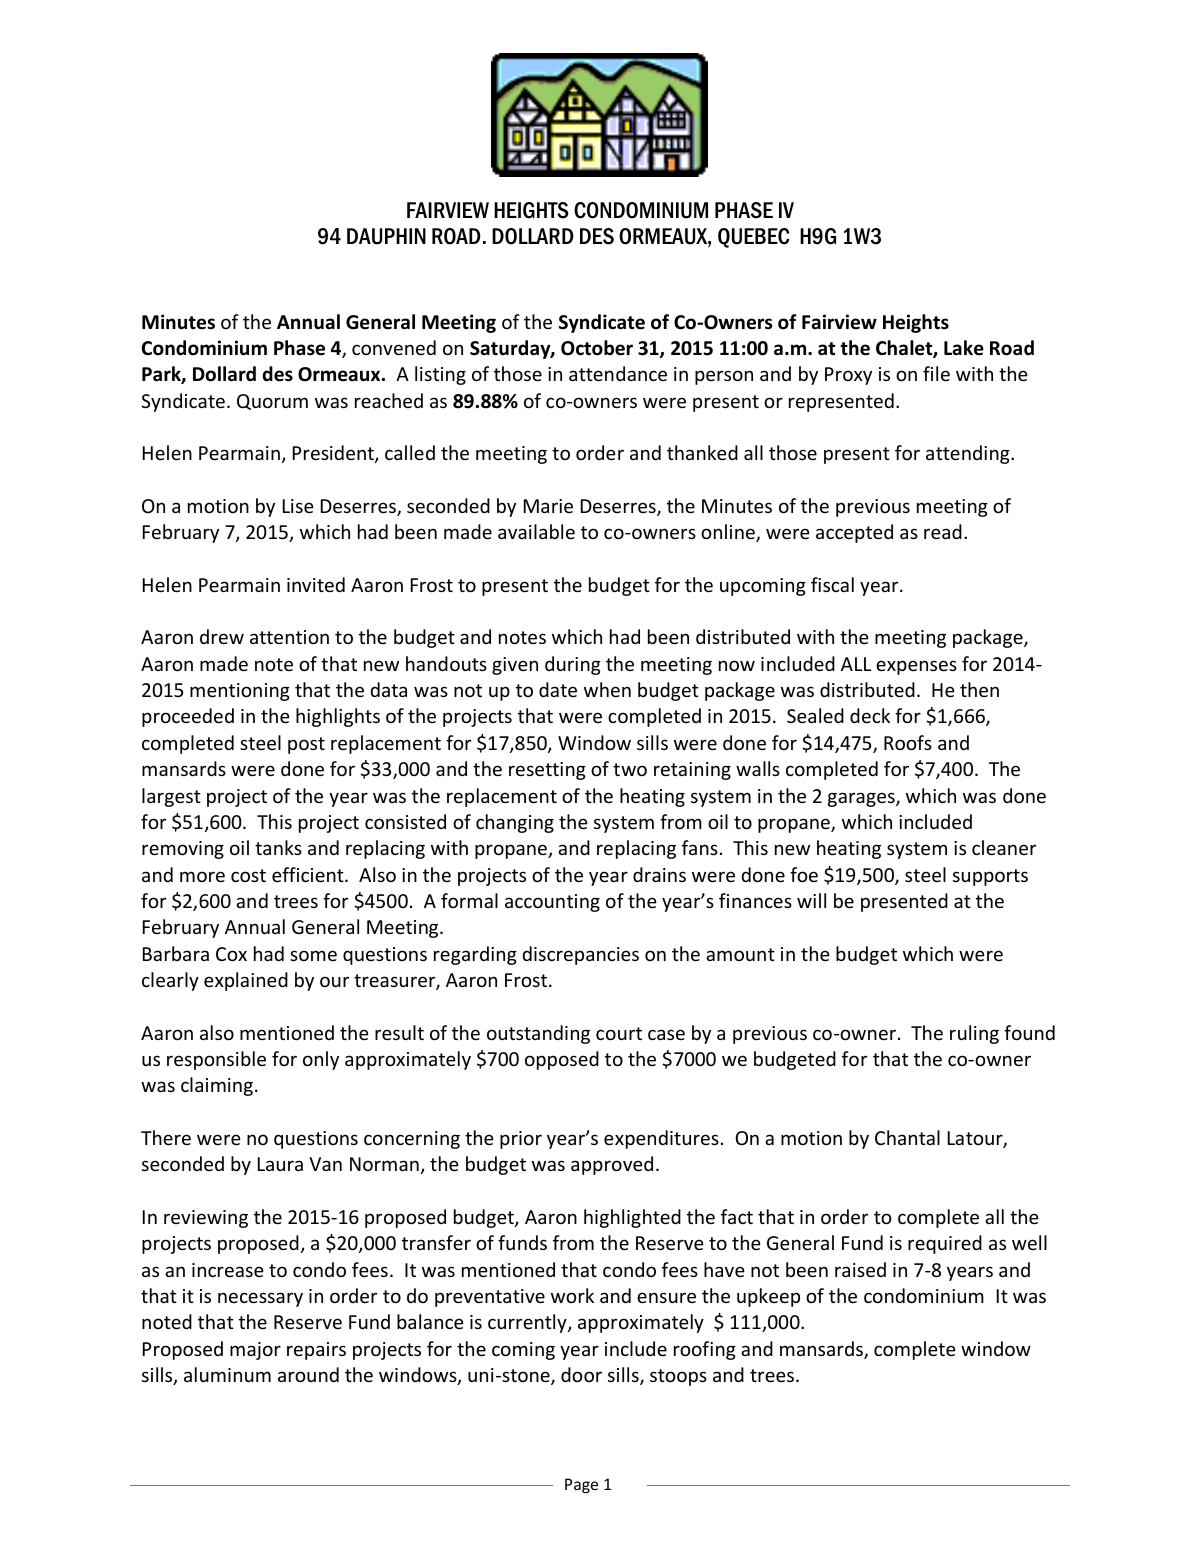 This screenshot has width=1200, height=1553. What do you see at coordinates (597, 348) in the screenshot?
I see `October` at bounding box center [597, 348].
